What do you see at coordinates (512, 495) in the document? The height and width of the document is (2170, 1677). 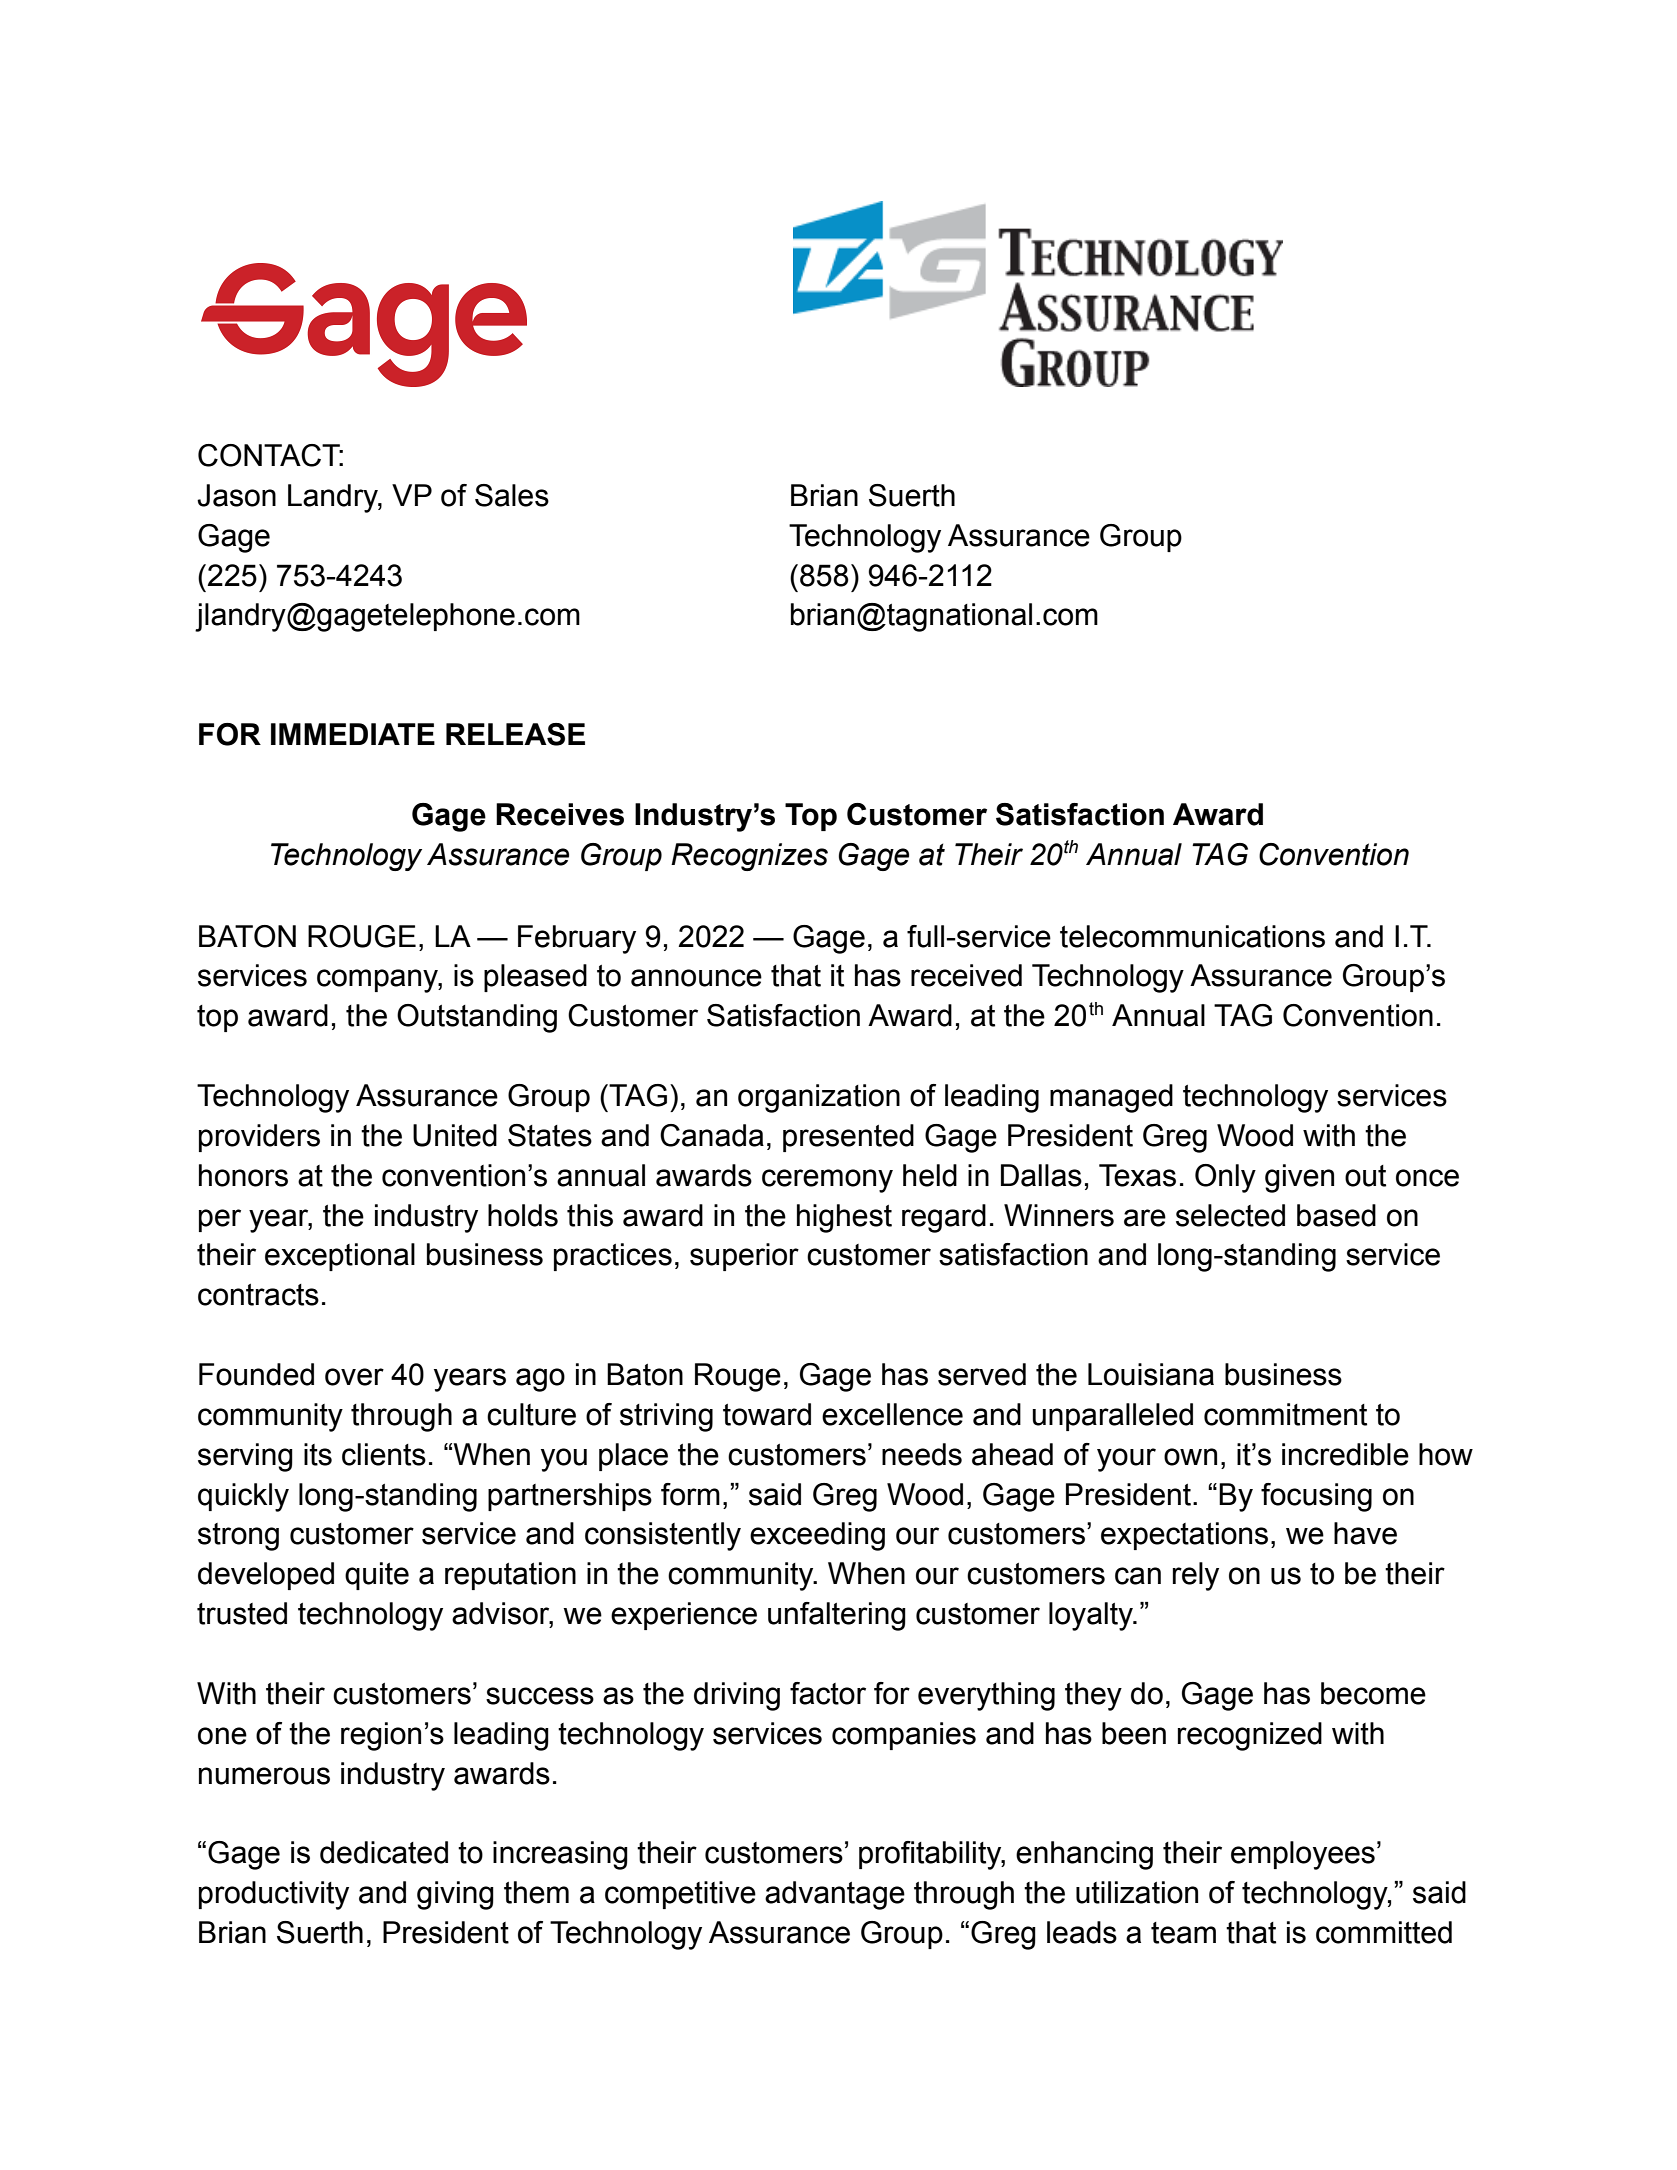 I see `Sales` at bounding box center [512, 495].
